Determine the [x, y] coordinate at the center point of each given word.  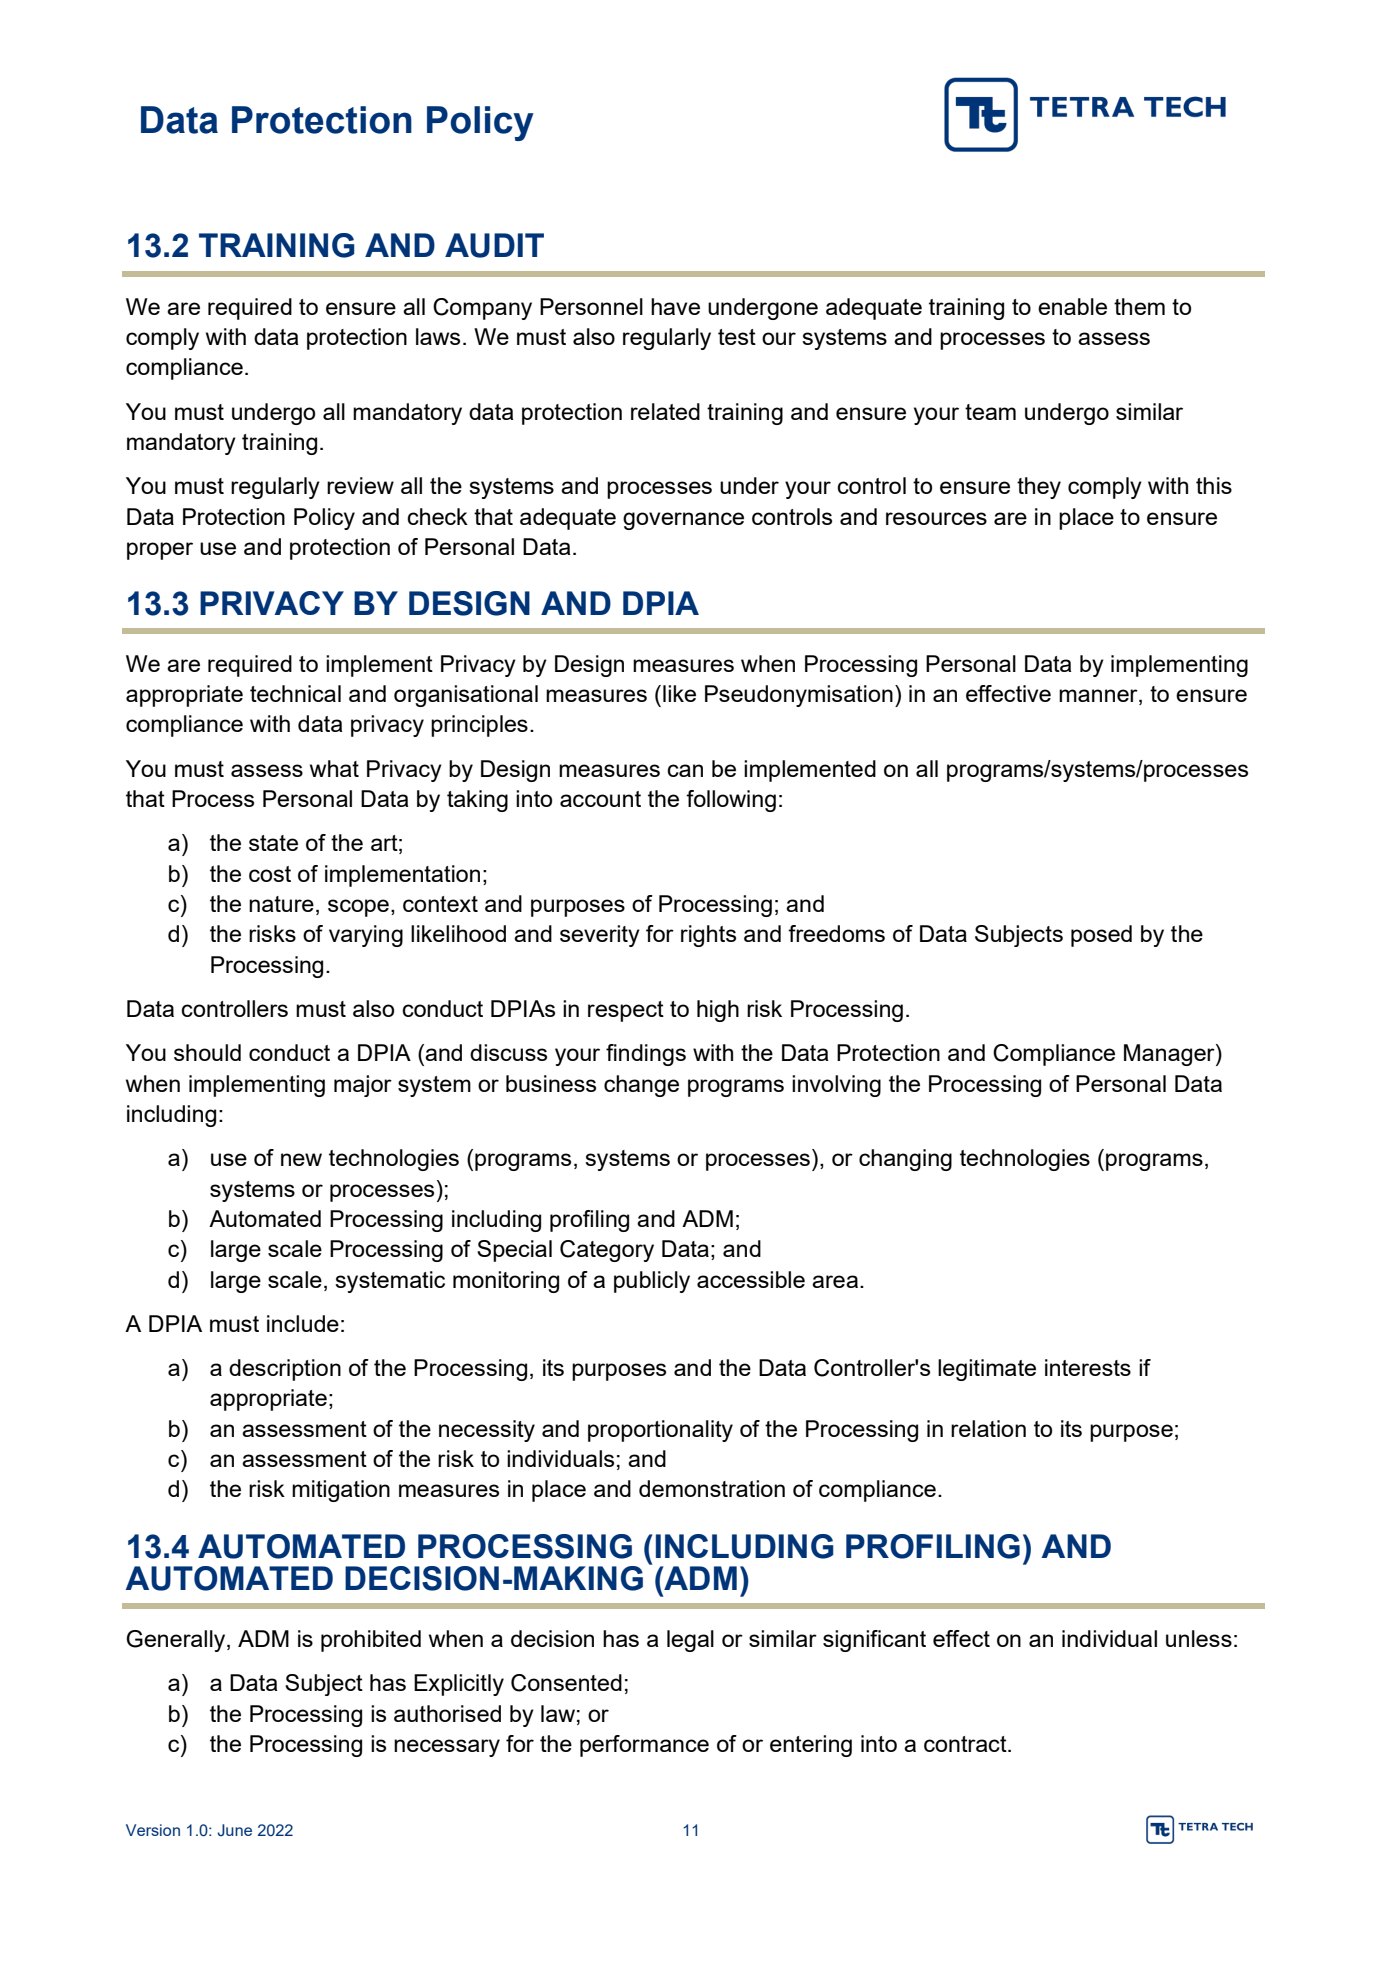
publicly [652, 1282]
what [334, 768]
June [234, 1830]
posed [1101, 936]
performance [644, 1746]
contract [966, 1744]
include [303, 1323]
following [731, 801]
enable [1072, 306]
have [675, 306]
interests [1088, 1367]
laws [438, 336]
